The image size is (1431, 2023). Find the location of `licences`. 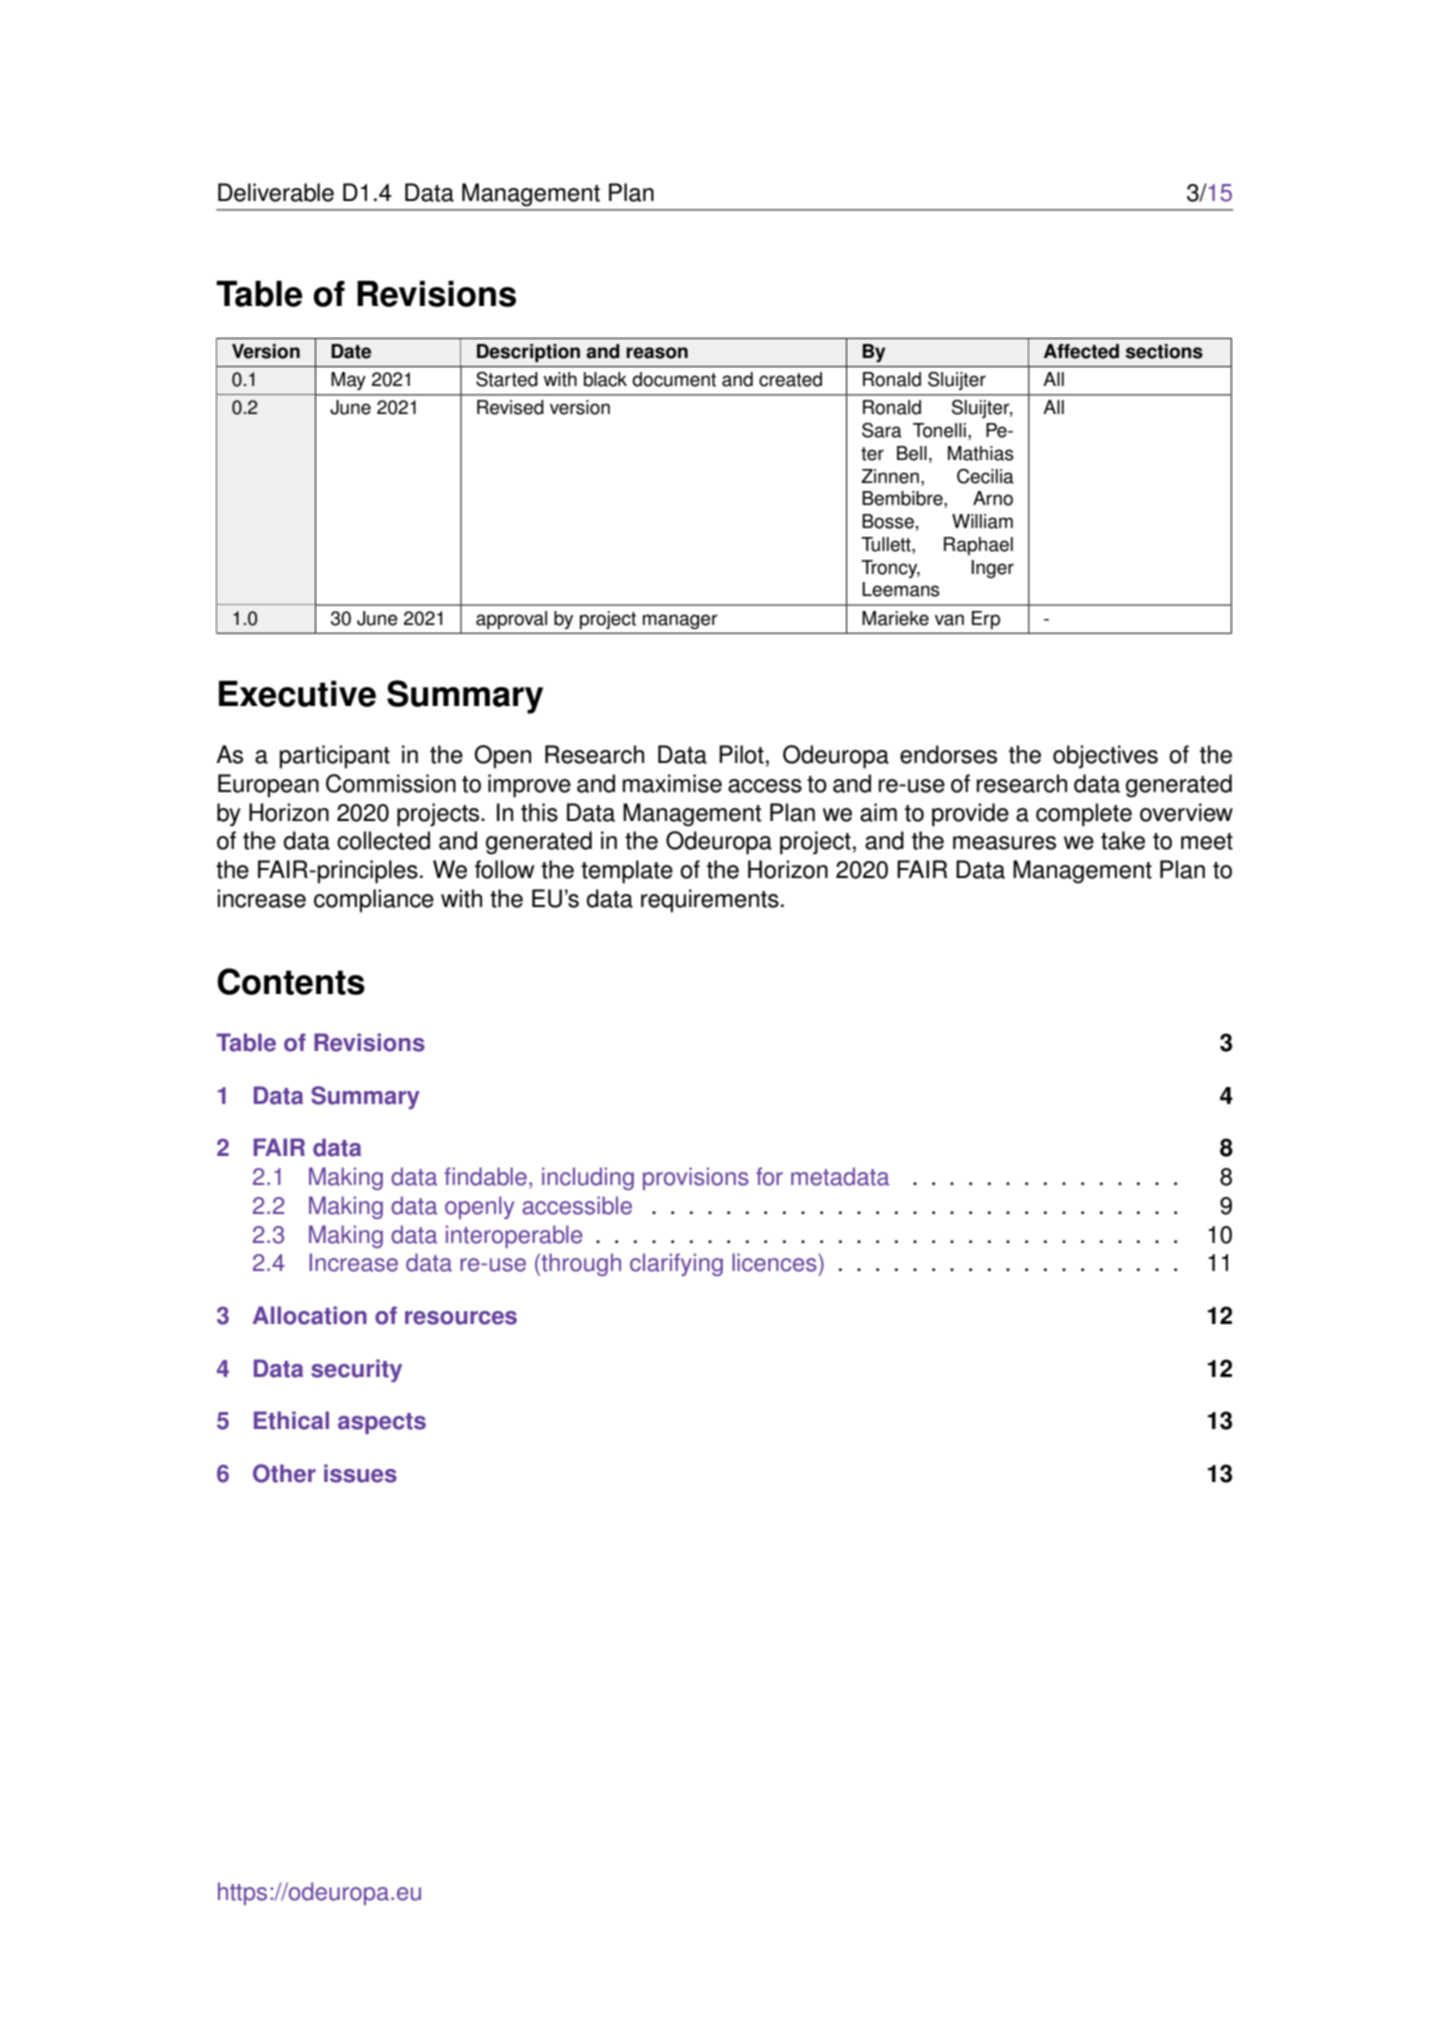

licences is located at coordinates (774, 1262).
